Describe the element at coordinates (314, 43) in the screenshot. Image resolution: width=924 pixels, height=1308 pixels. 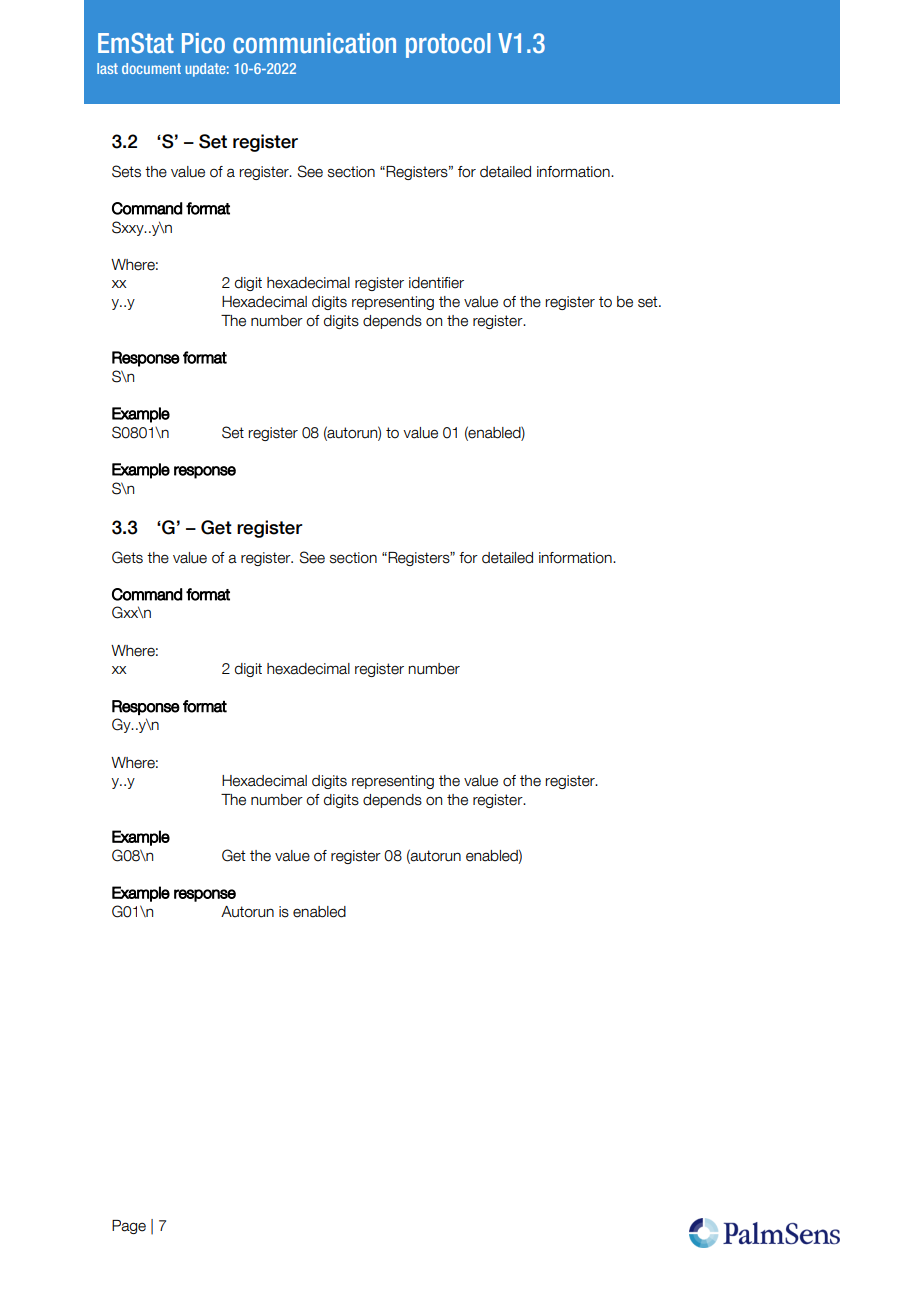
I see `communication` at that location.
